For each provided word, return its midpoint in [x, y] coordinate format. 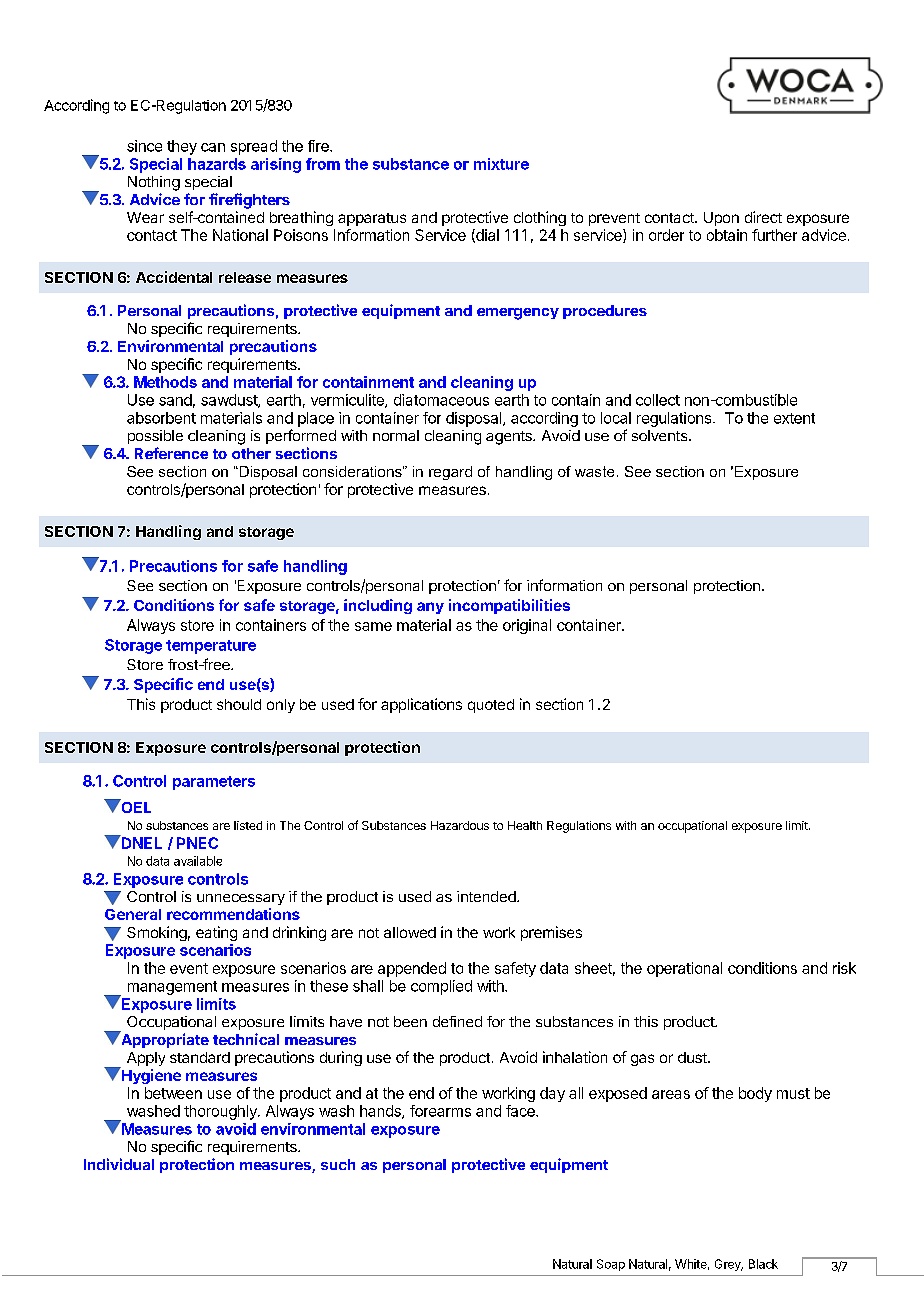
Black [763, 1264]
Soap [611, 1265]
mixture [501, 164]
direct [763, 217]
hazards [217, 164]
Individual [119, 1164]
